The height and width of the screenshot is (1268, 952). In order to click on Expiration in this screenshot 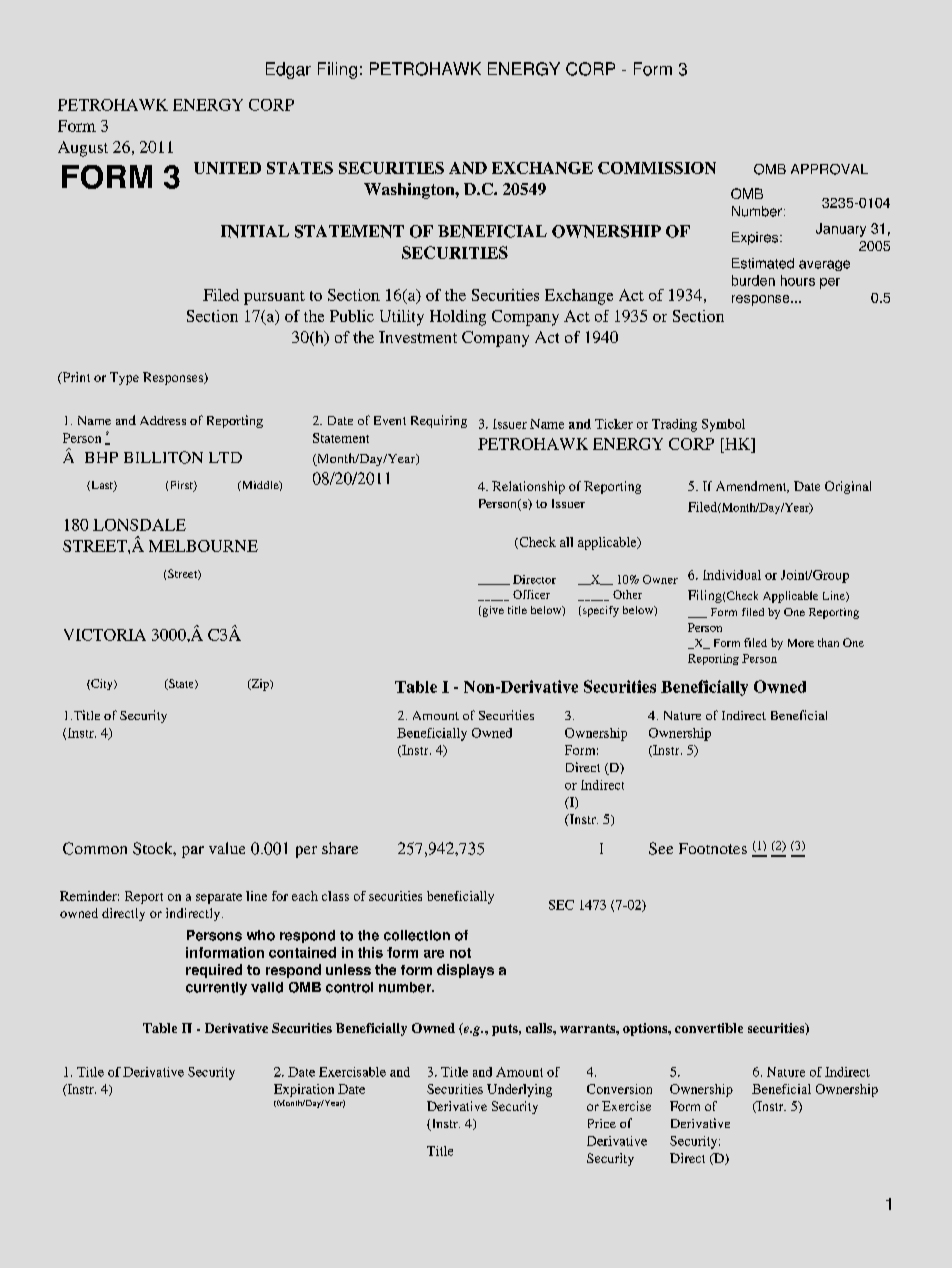, I will do `click(304, 1090)`.
